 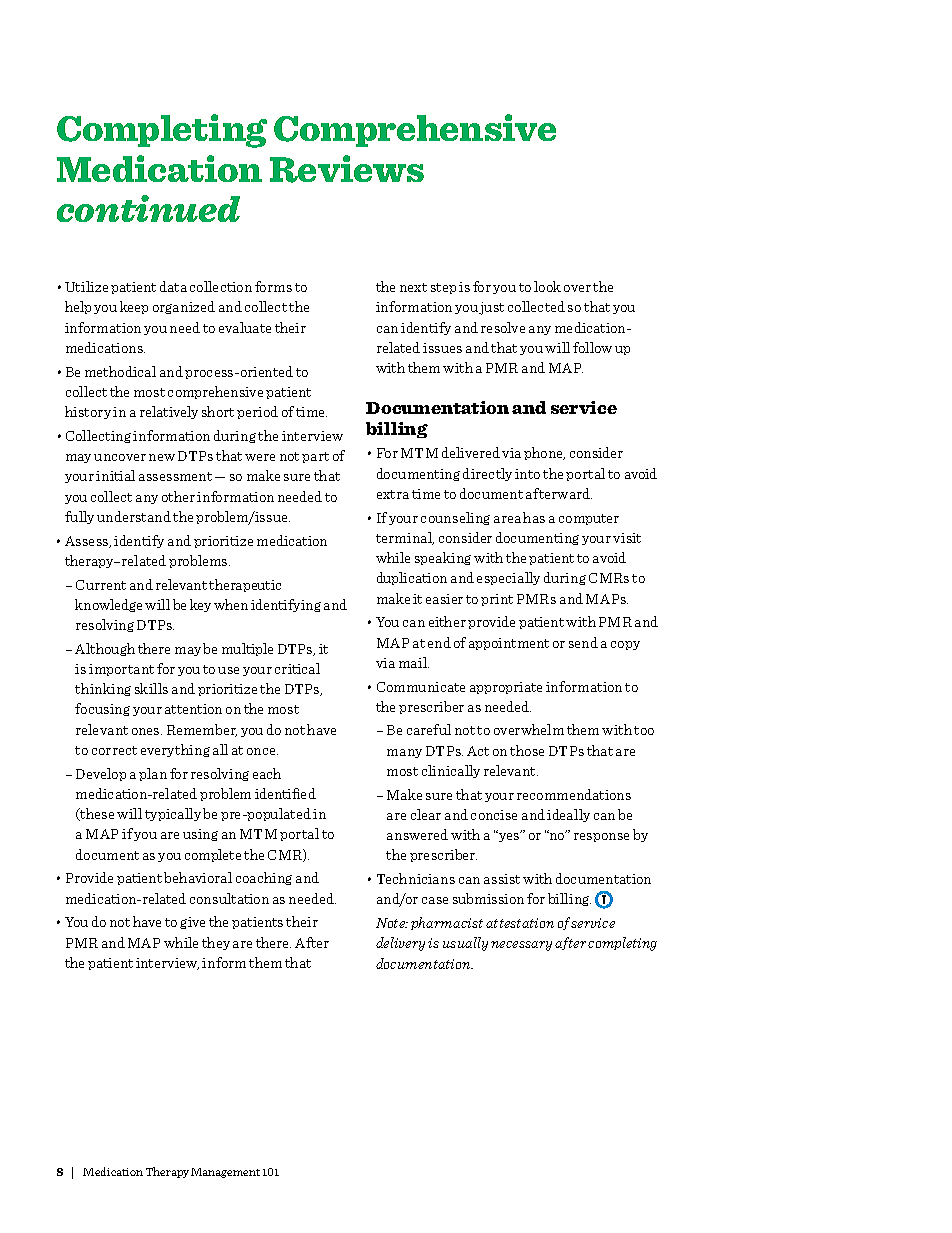 I want to click on part, so click(x=315, y=457).
